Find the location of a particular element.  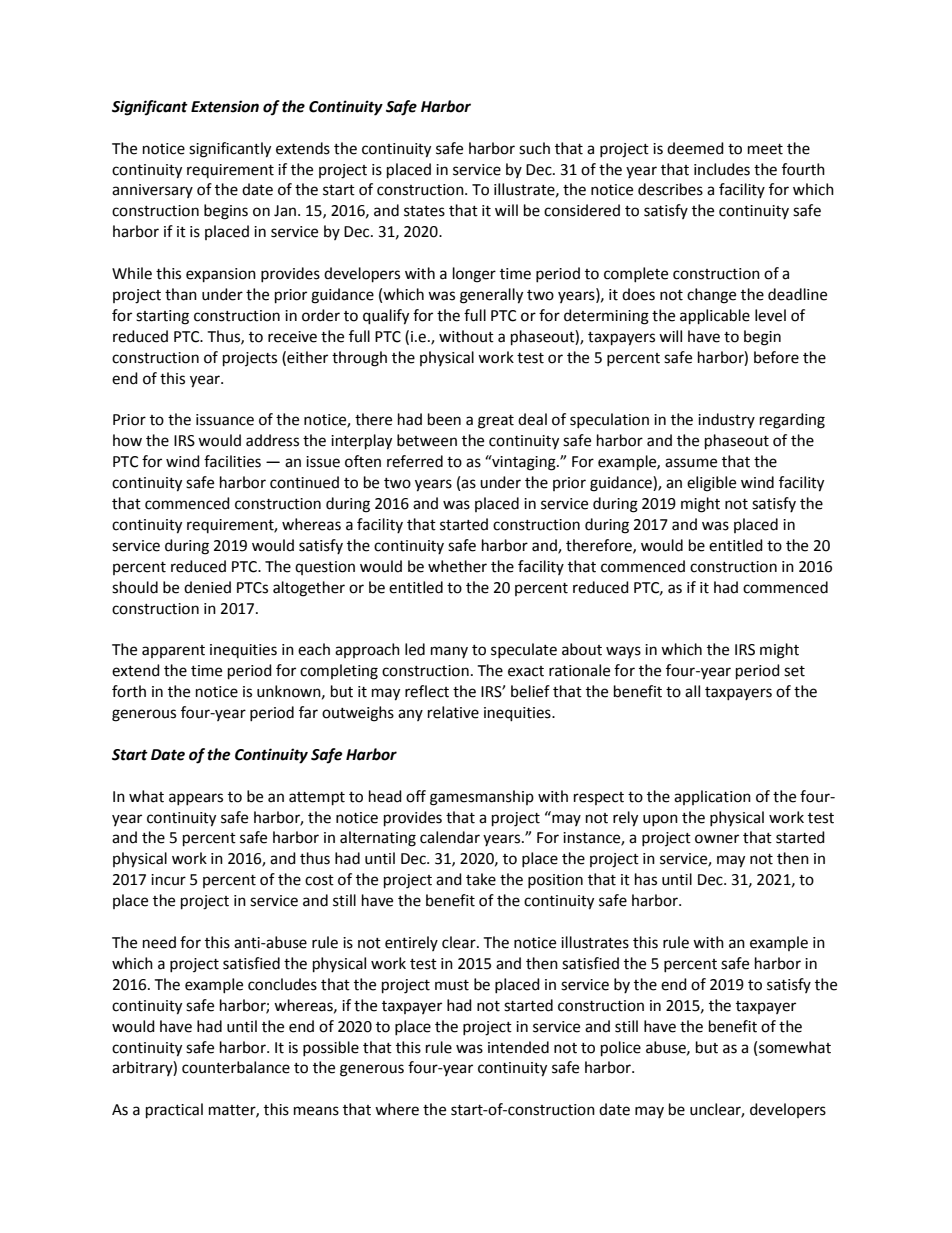

whether is located at coordinates (457, 566).
